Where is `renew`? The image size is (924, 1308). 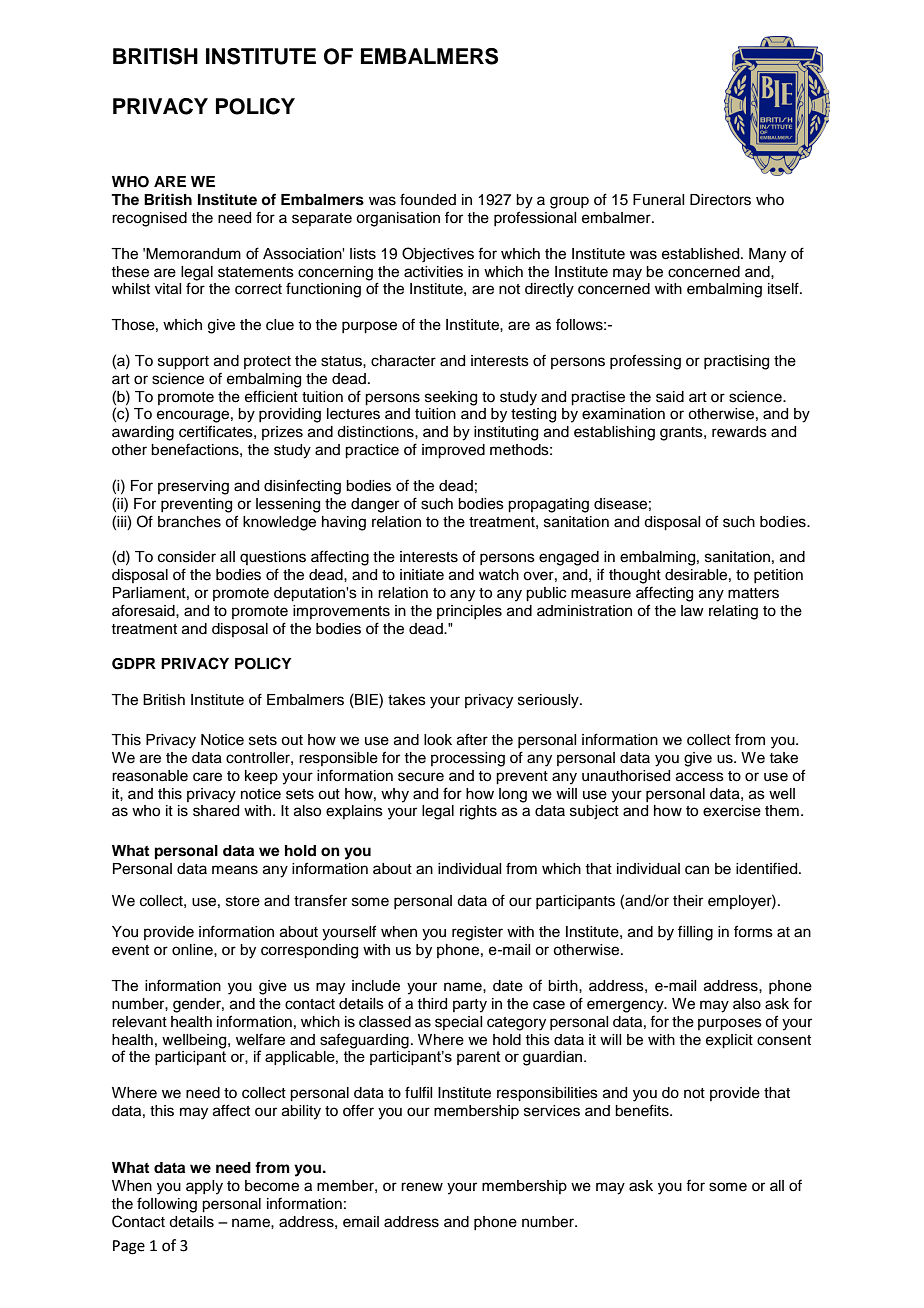 renew is located at coordinates (422, 1187).
